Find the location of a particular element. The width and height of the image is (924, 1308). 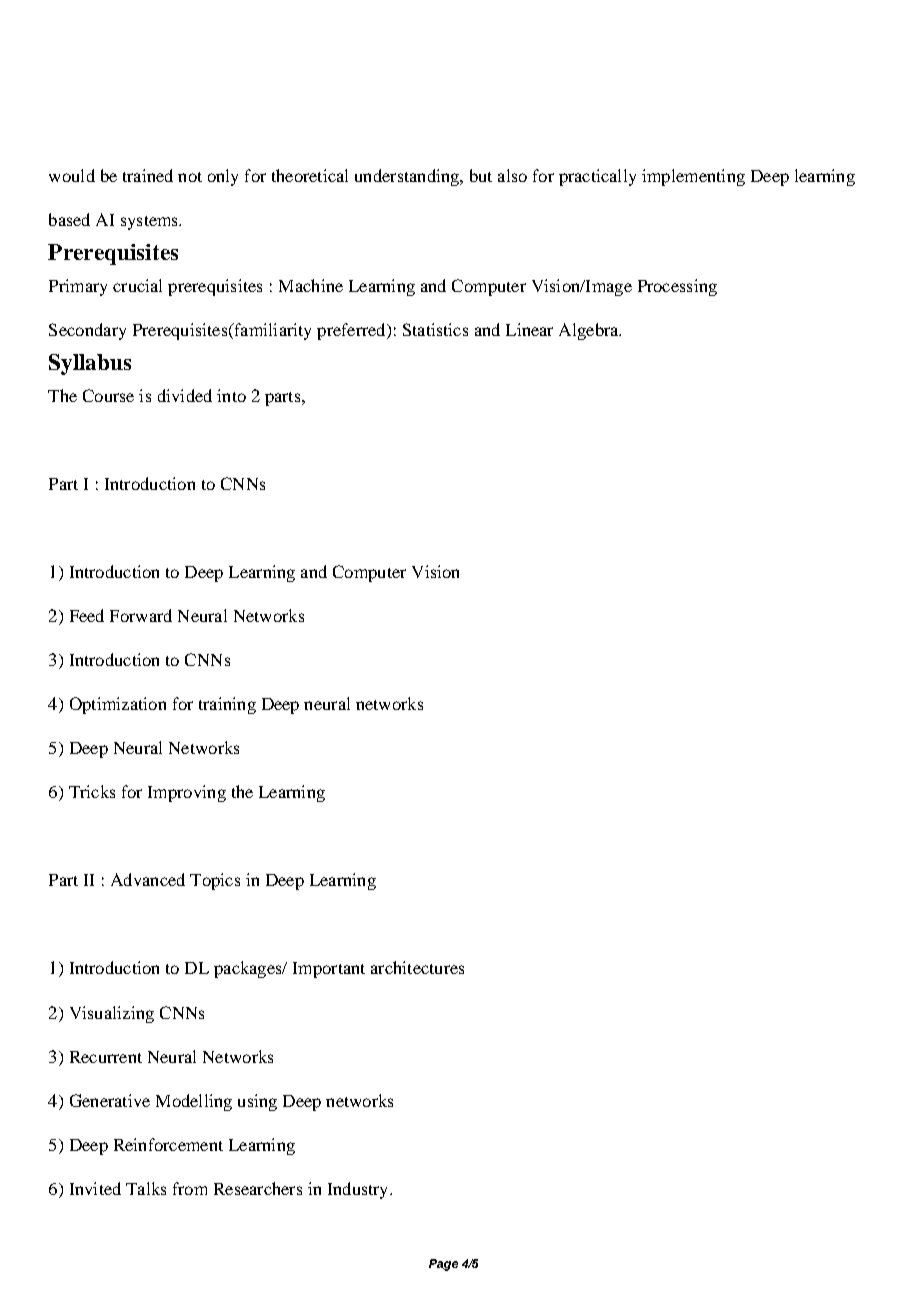

practically is located at coordinates (597, 177).
